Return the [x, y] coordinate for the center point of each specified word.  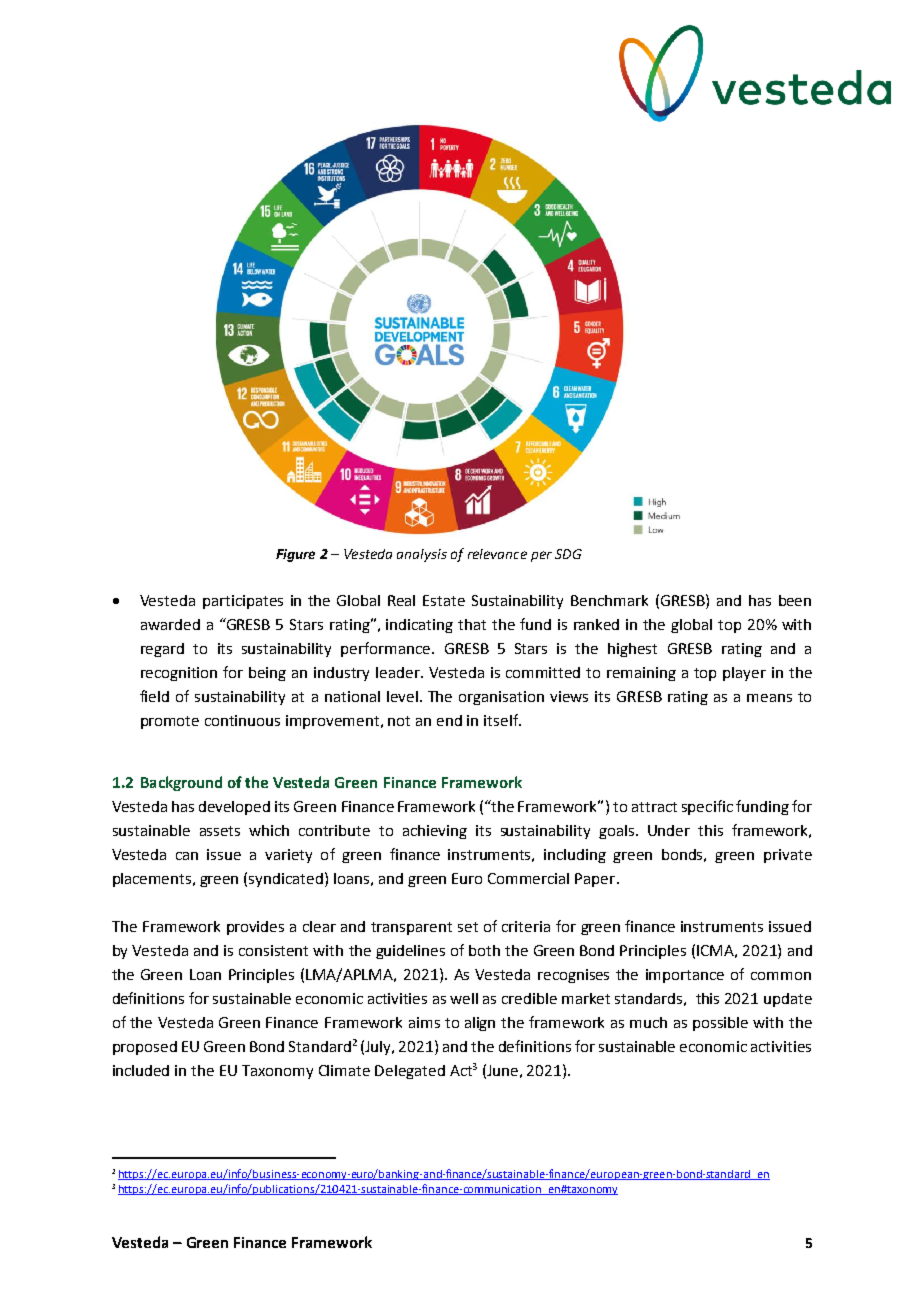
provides [255, 928]
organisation [501, 698]
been [795, 600]
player [744, 674]
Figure [295, 555]
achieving [435, 832]
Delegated [410, 1072]
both [484, 950]
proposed [145, 1048]
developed [234, 808]
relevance [497, 554]
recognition [179, 674]
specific [707, 807]
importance [685, 976]
